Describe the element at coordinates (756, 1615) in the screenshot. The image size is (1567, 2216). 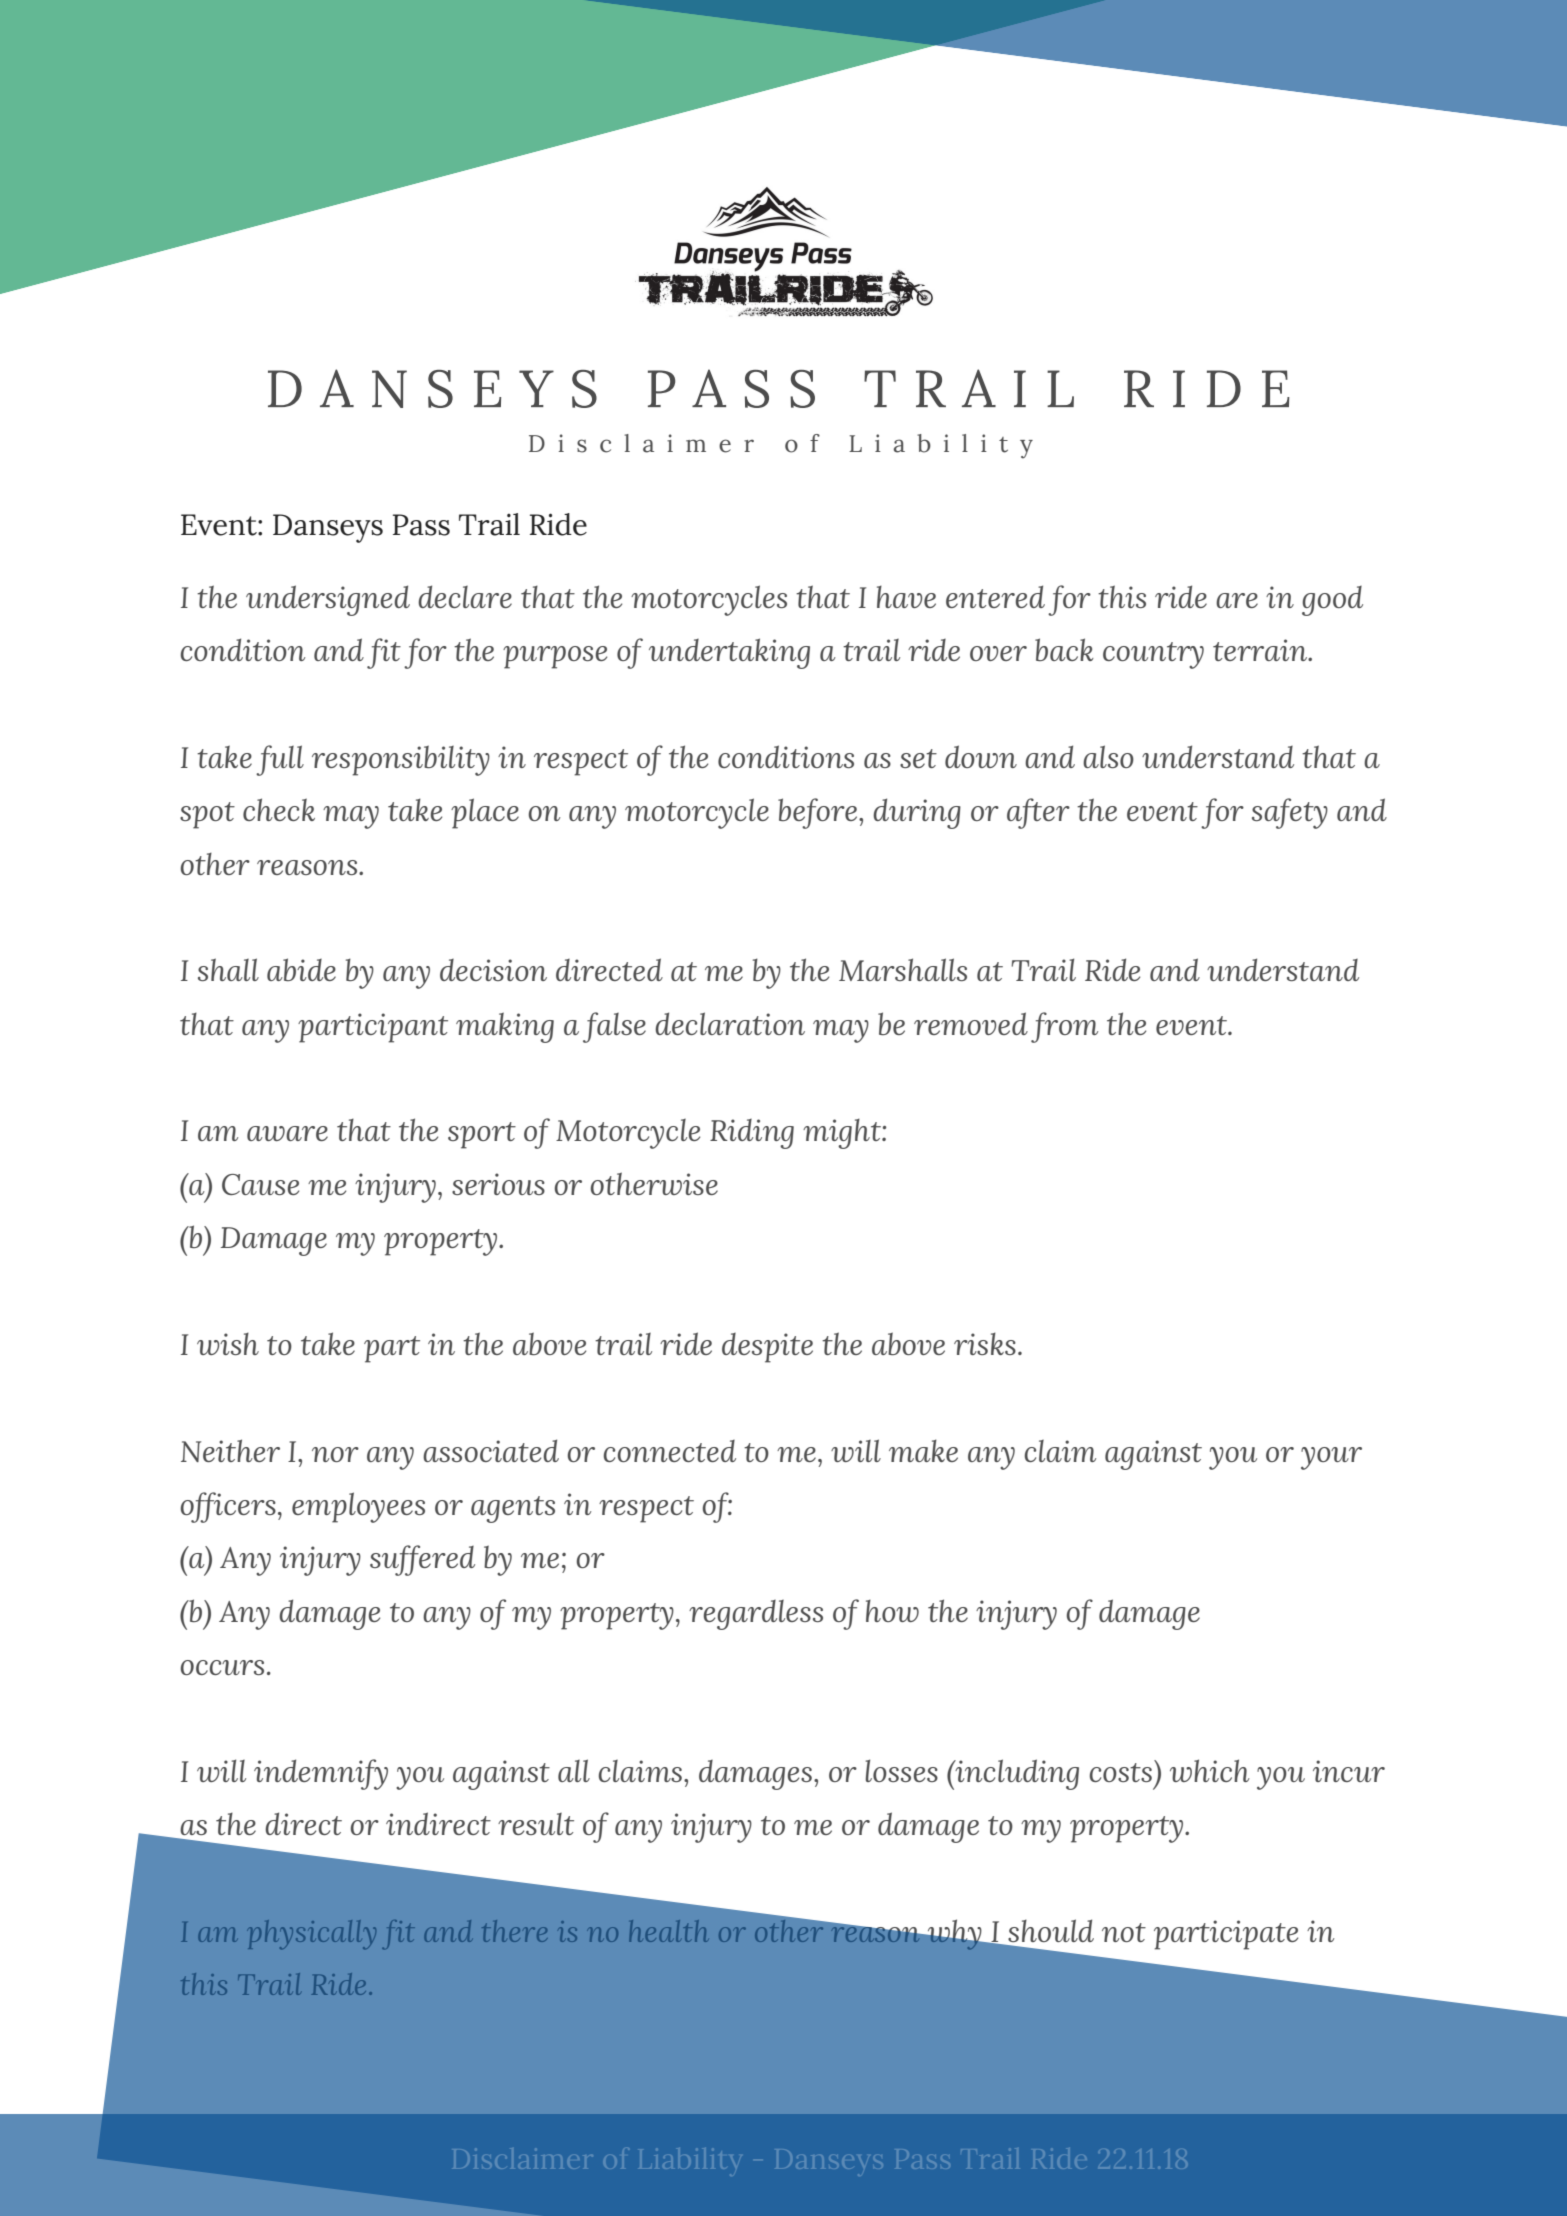
I see `regardless` at that location.
